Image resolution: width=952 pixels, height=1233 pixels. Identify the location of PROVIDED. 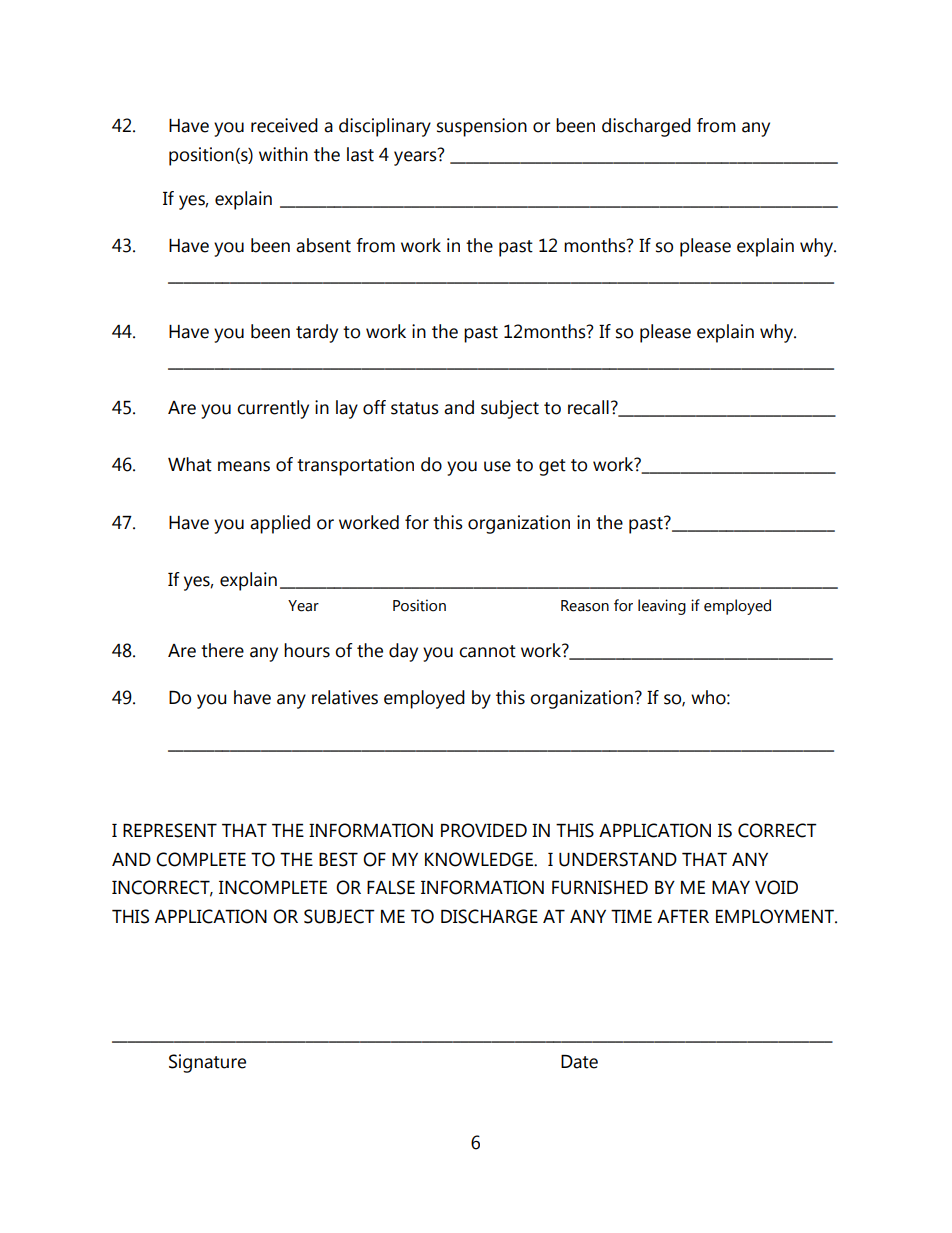
(484, 830).
